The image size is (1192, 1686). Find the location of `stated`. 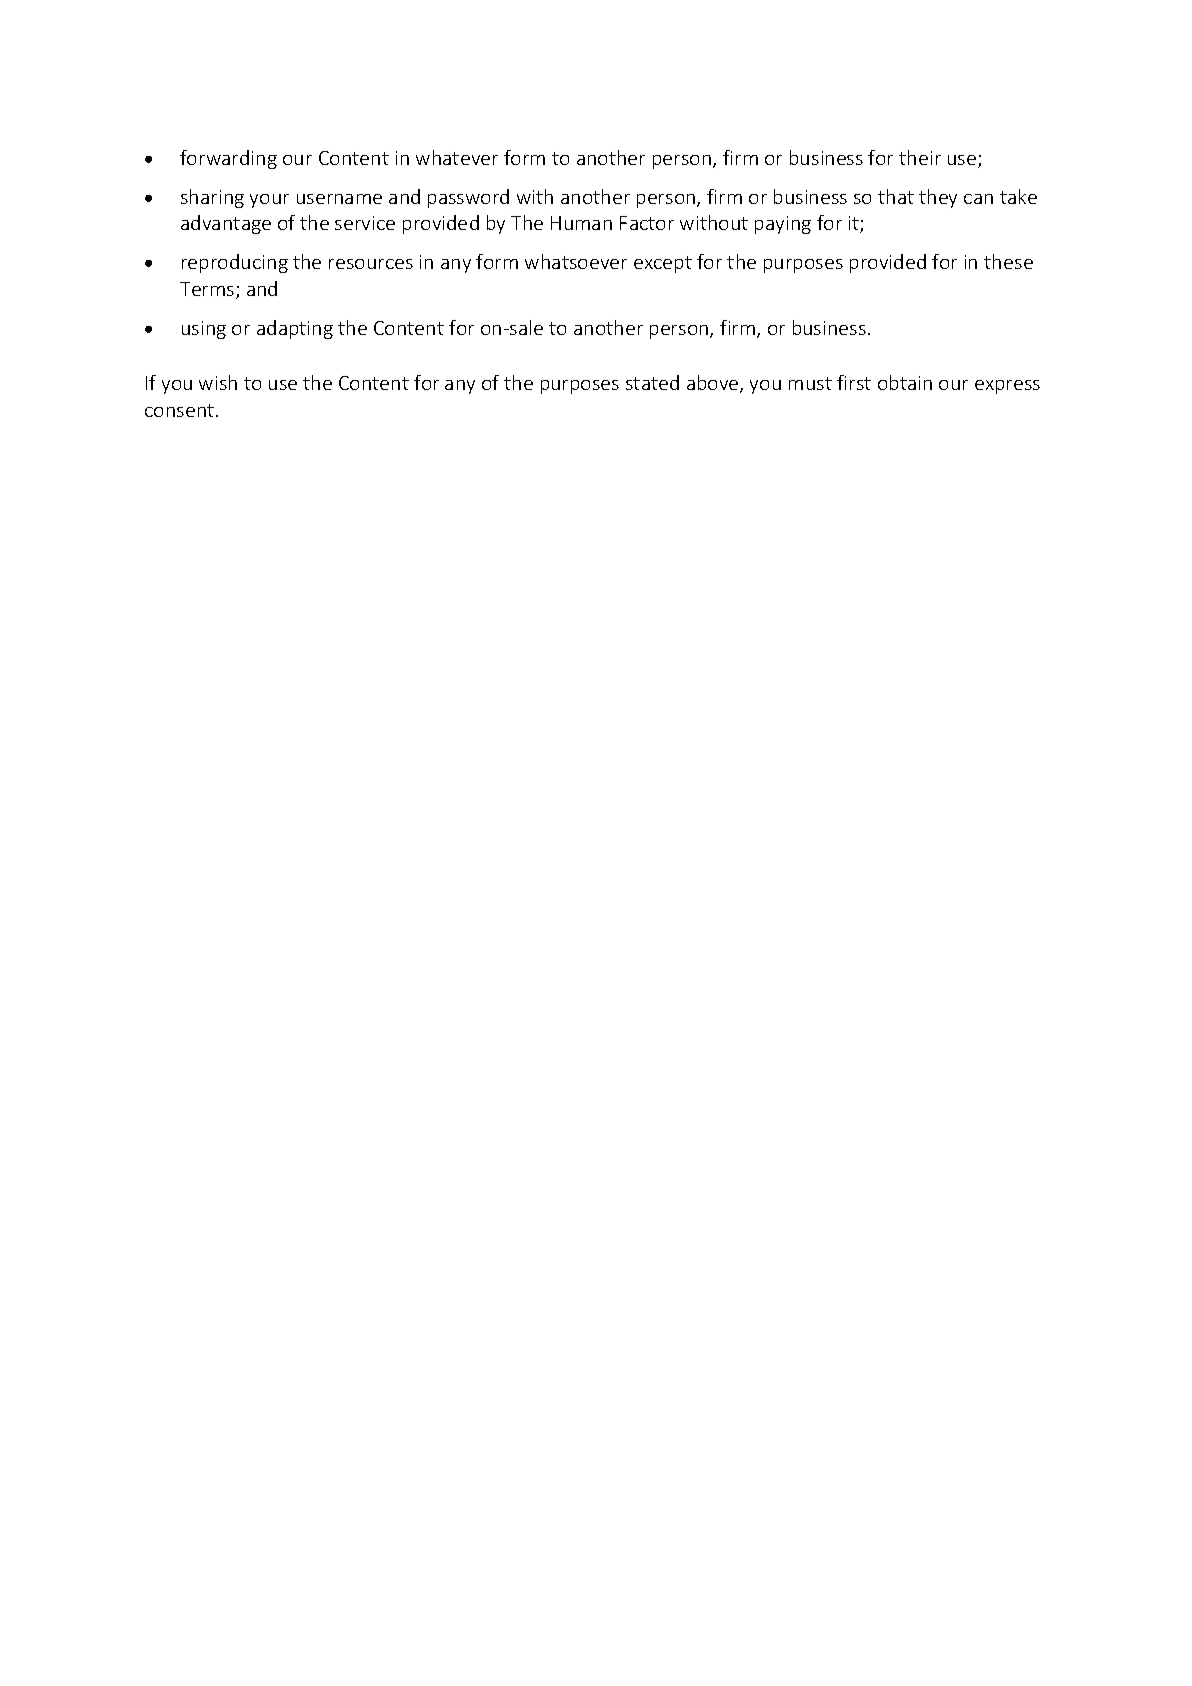

stated is located at coordinates (652, 382).
